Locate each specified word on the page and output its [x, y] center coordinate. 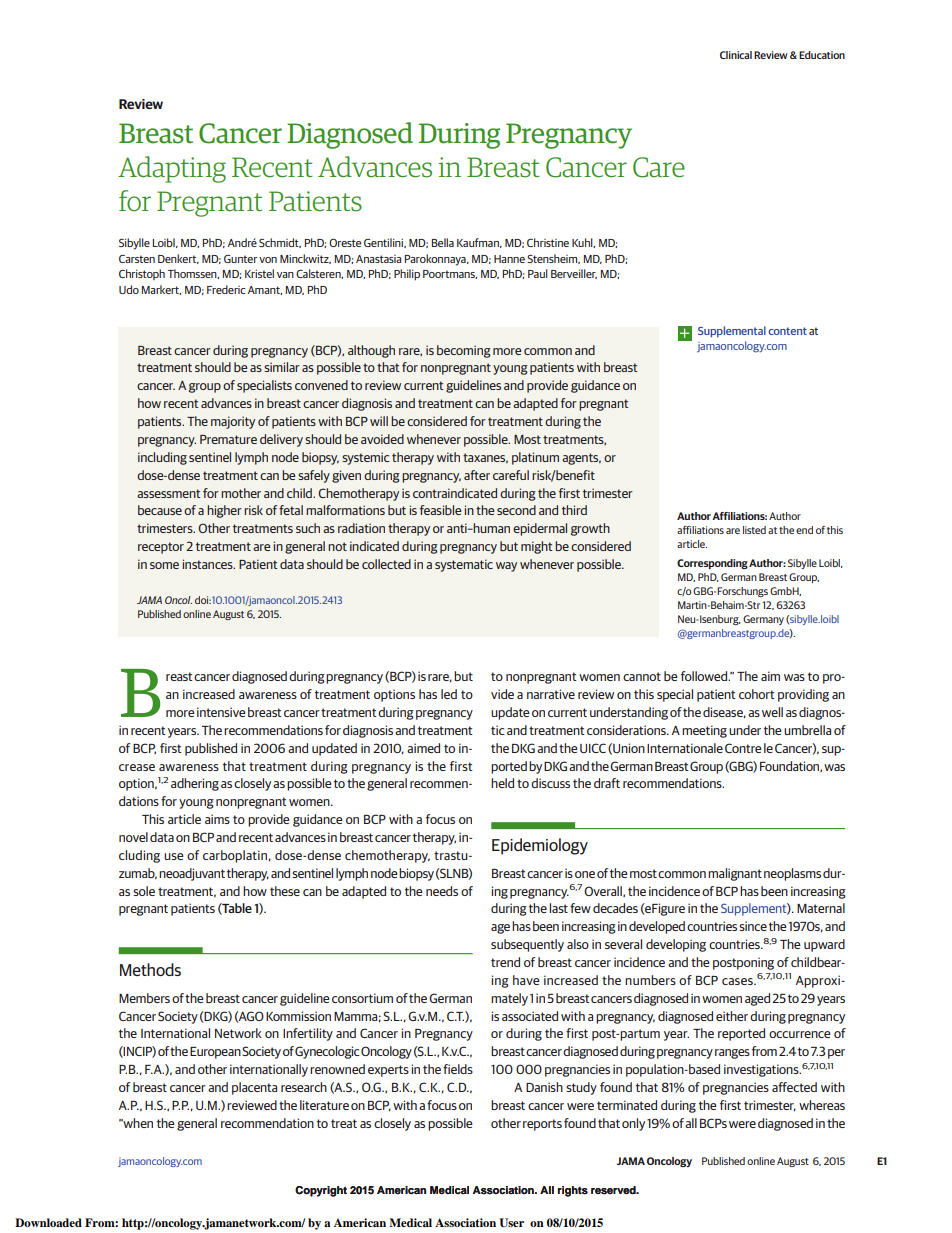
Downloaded [48, 1222]
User [511, 1223]
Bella [443, 242]
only [633, 1124]
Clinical [736, 55]
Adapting [172, 169]
